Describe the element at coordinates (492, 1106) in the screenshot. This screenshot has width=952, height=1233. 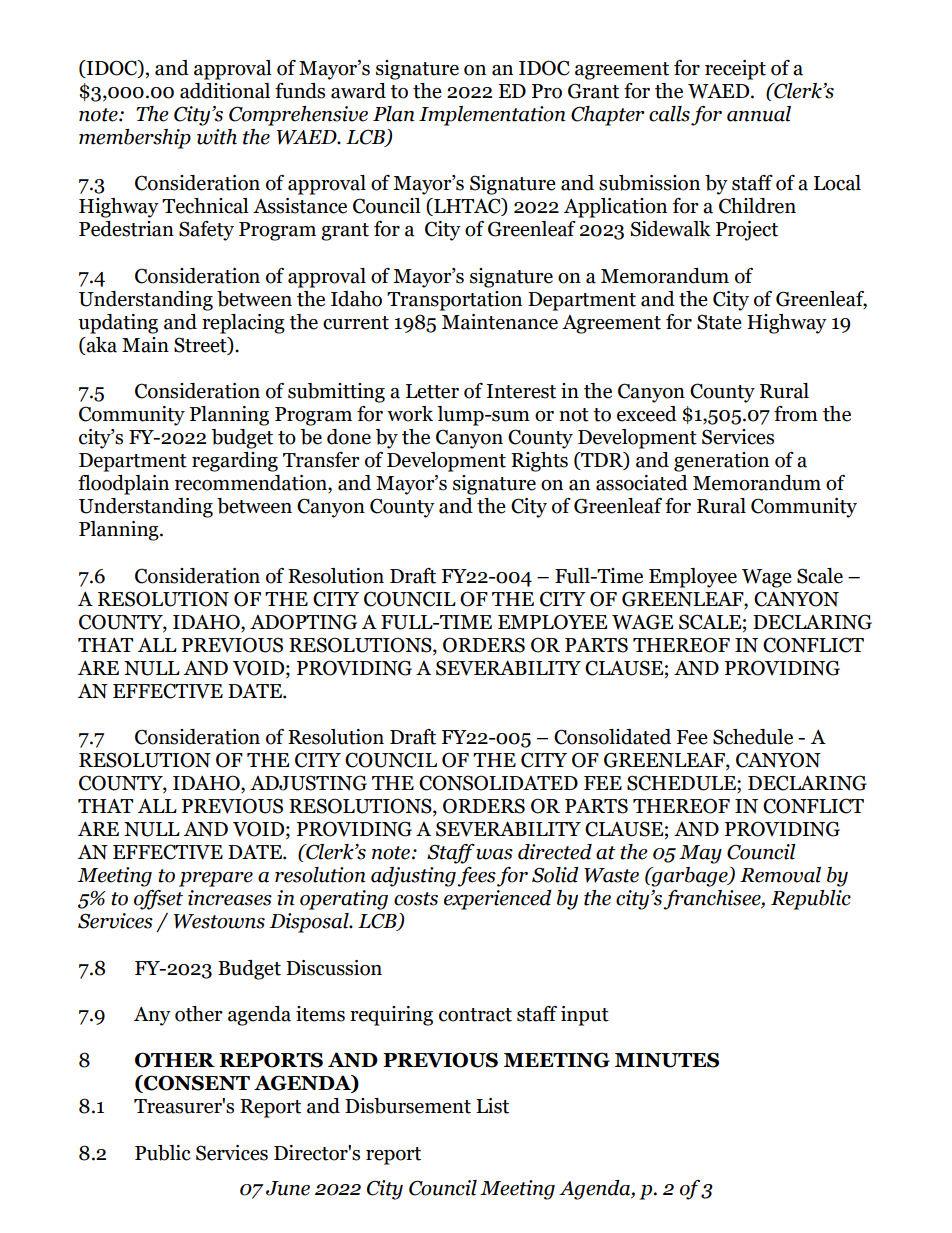
I see `List` at that location.
